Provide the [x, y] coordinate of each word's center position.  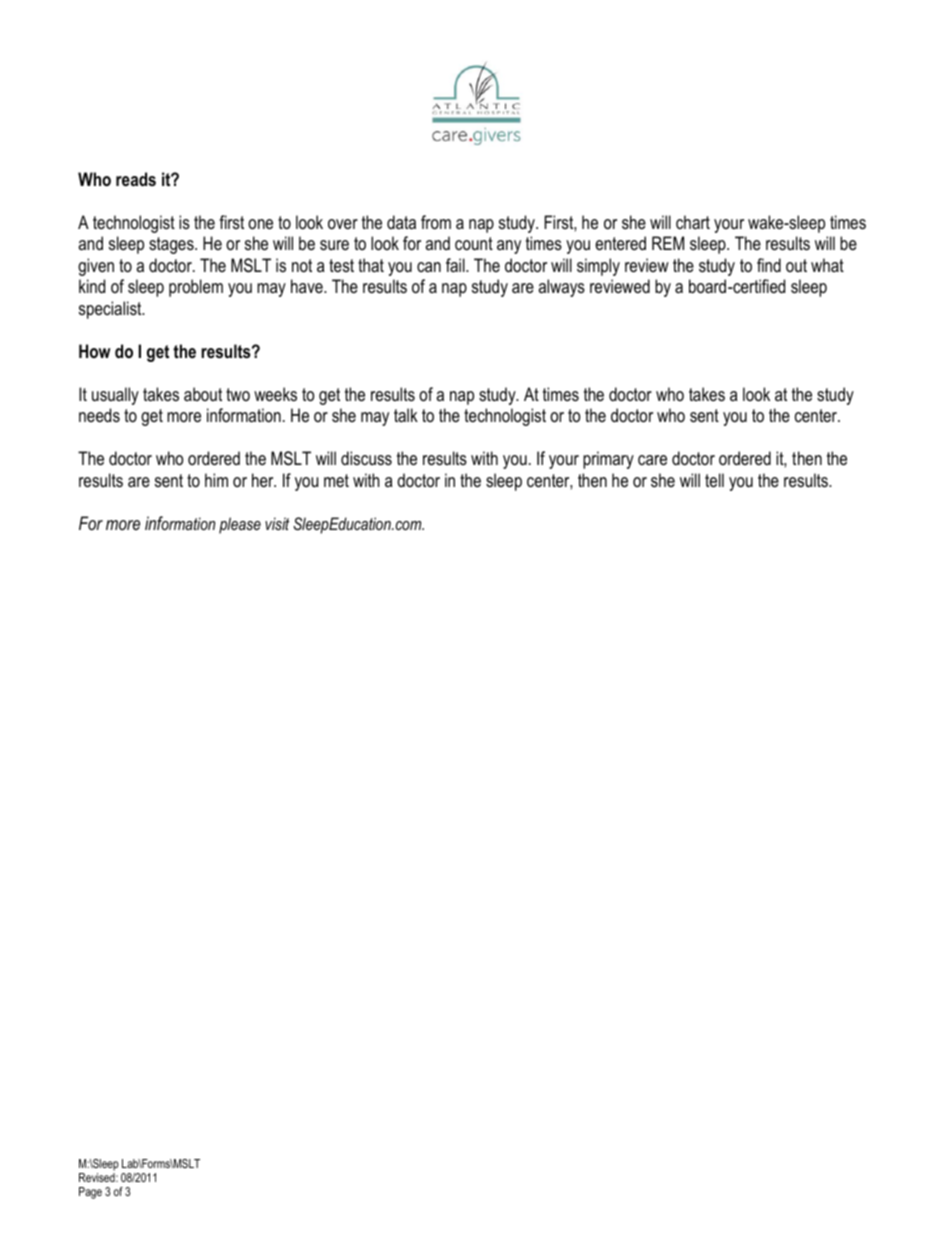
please [240, 525]
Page [90, 1193]
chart [693, 222]
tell [714, 480]
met [336, 480]
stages [172, 245]
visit [277, 523]
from [436, 222]
